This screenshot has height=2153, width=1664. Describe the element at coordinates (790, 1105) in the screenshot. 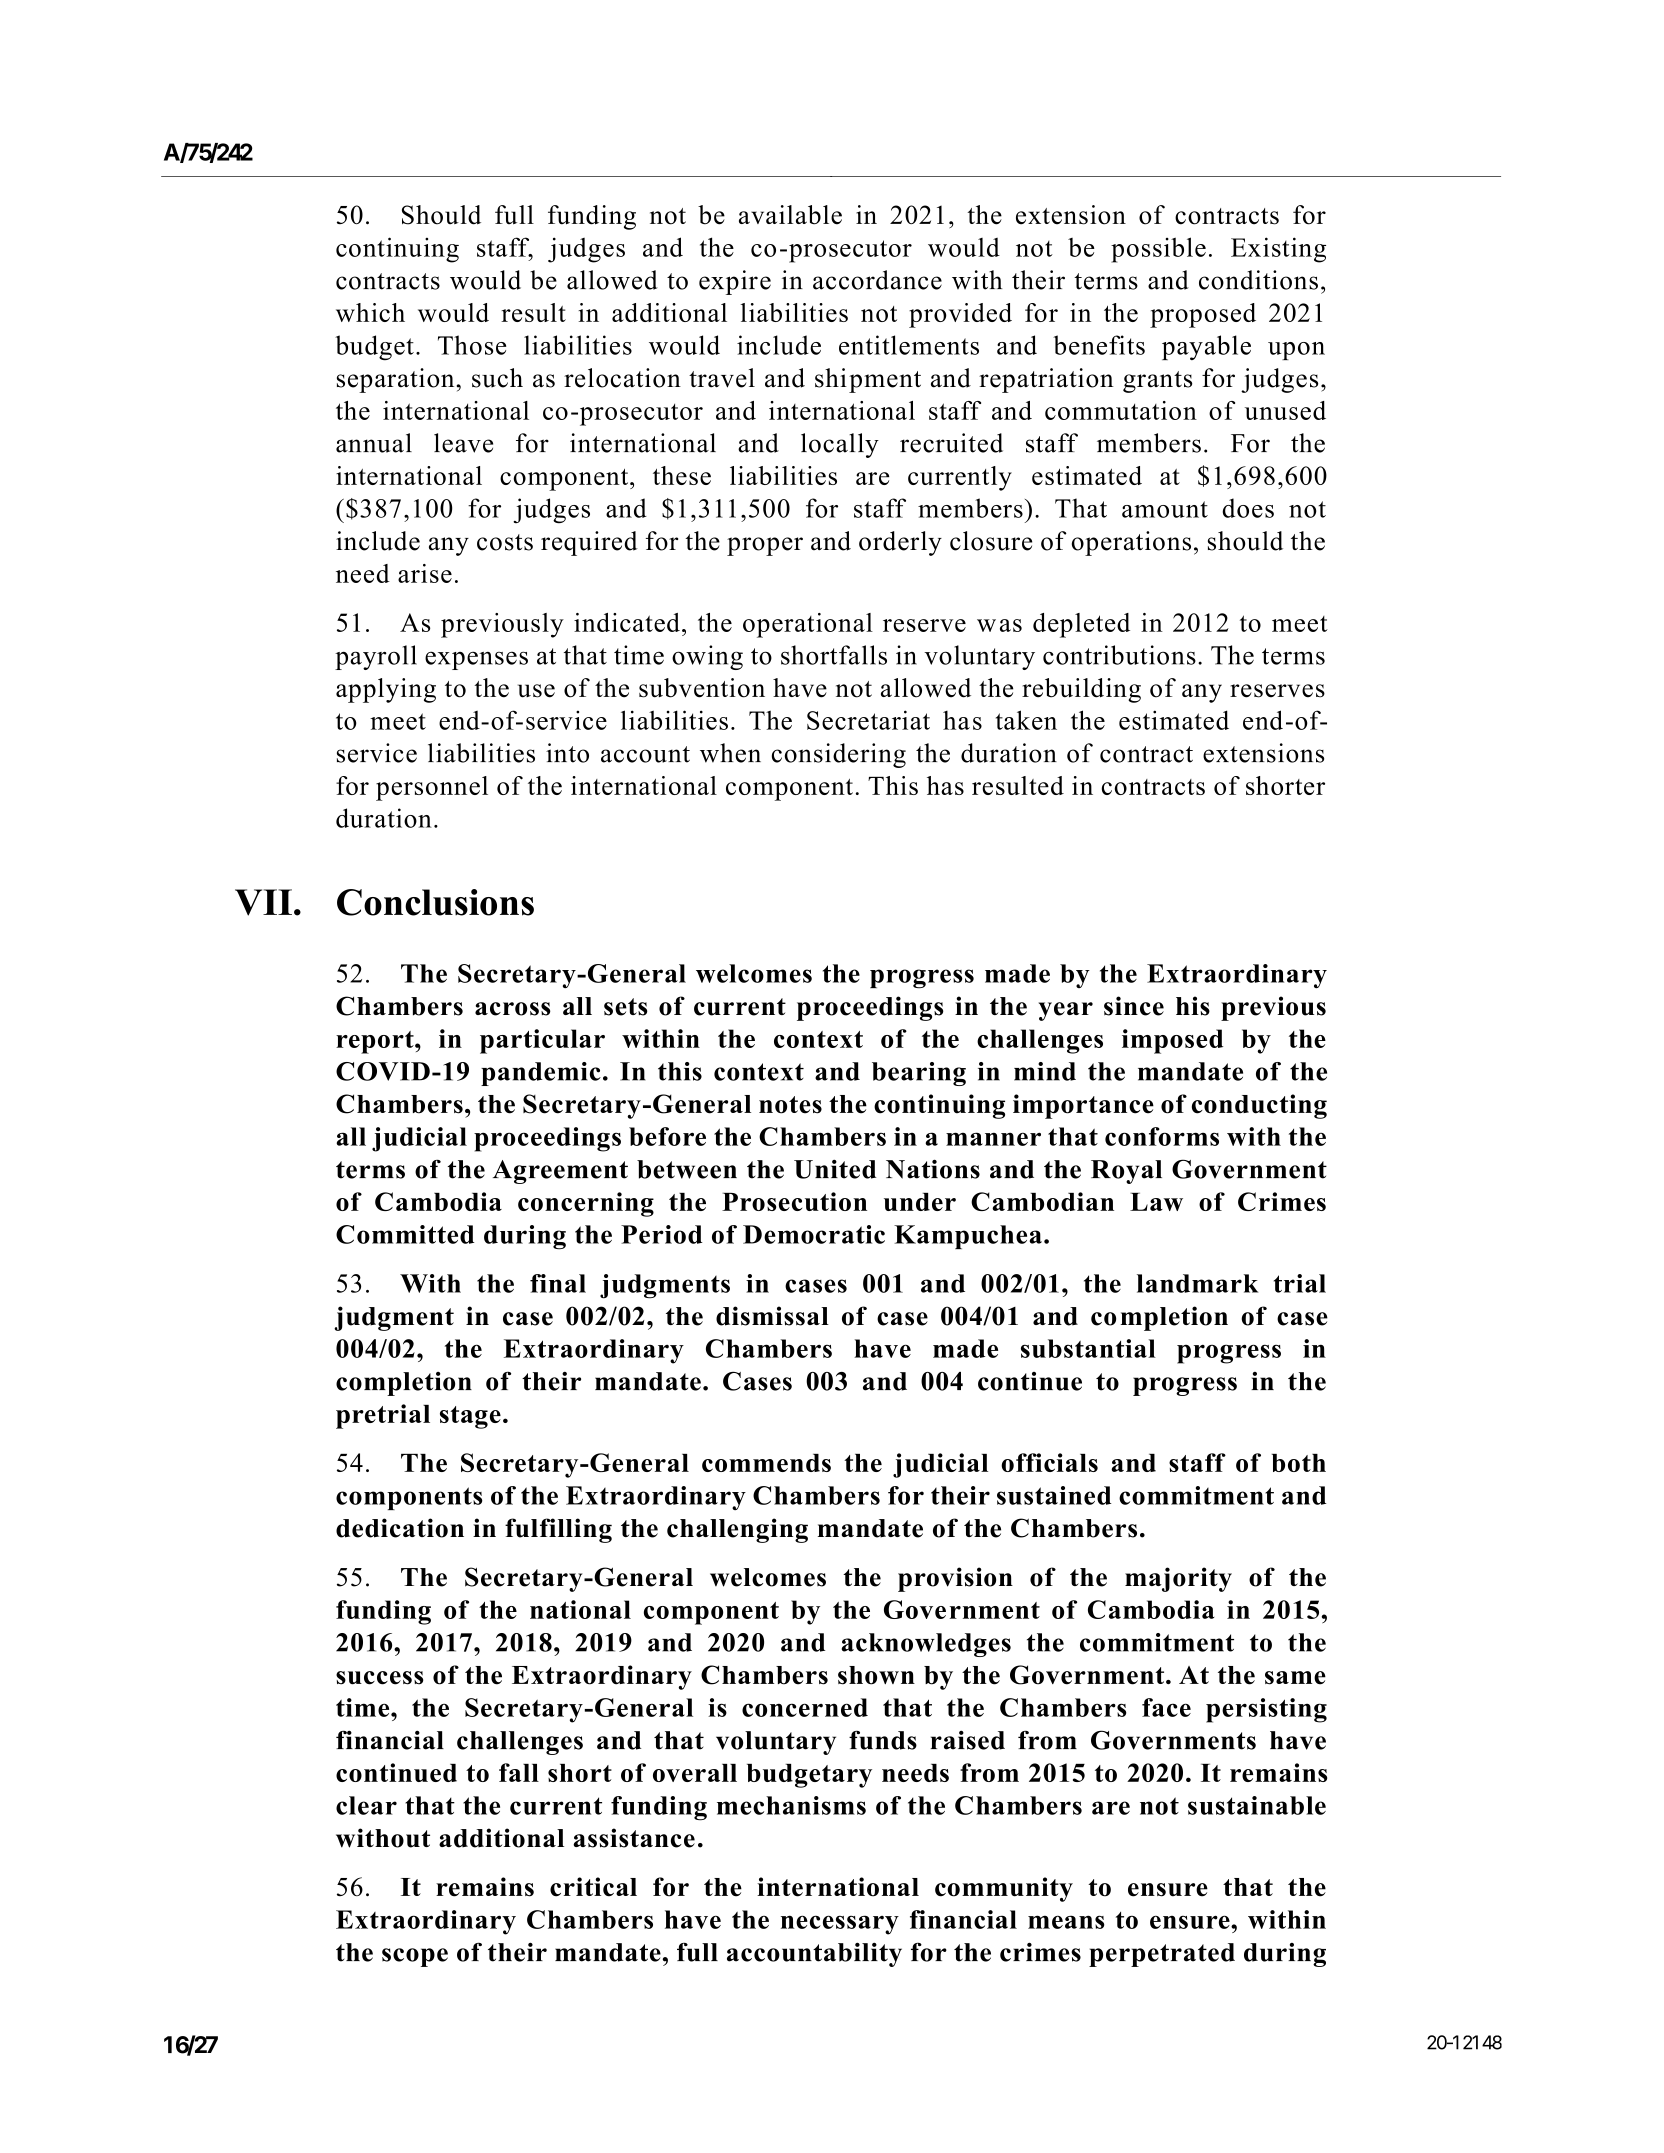

I see `notes` at that location.
